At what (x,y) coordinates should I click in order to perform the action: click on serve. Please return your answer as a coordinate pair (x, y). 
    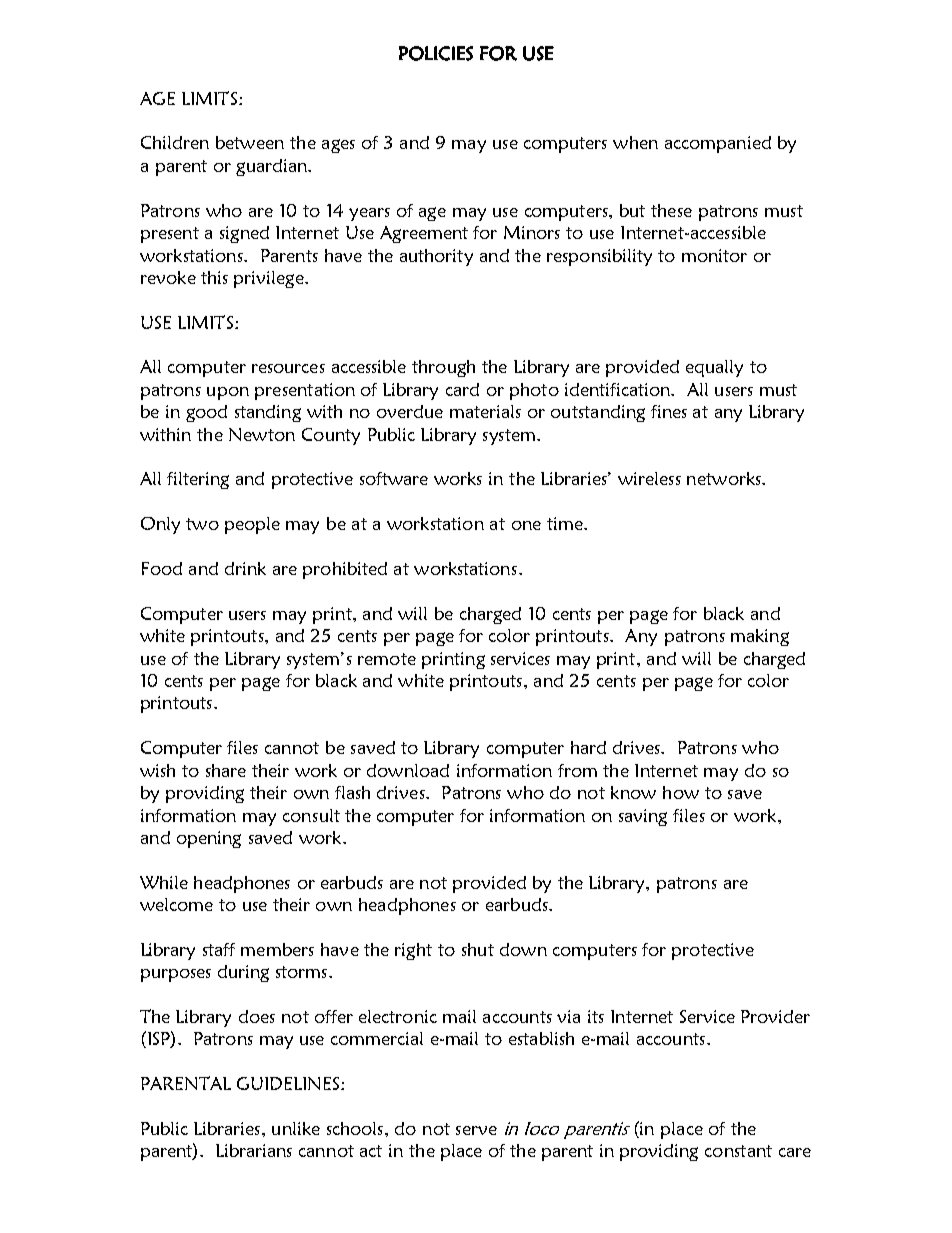
    Looking at the image, I should click on (476, 1130).
